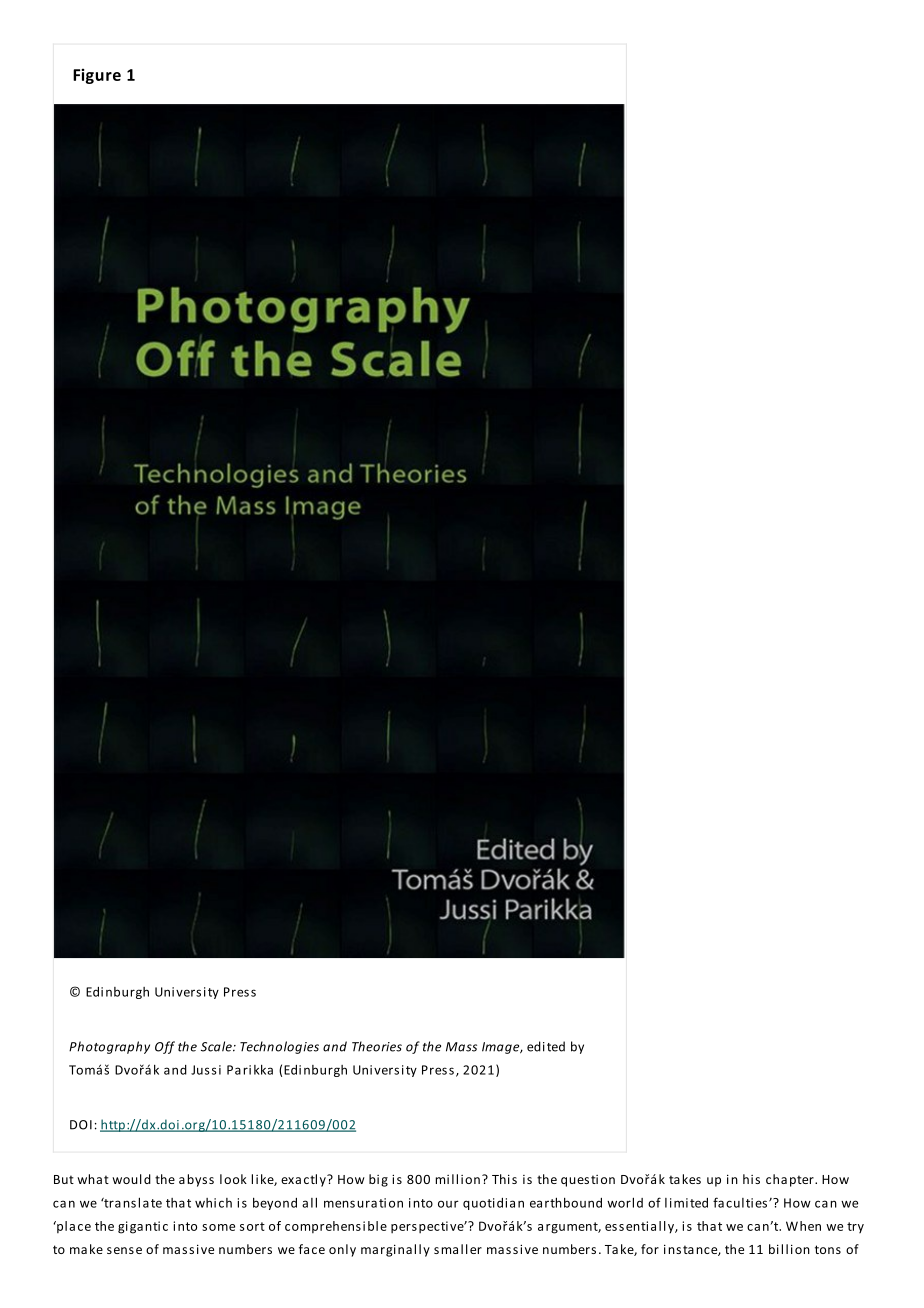 The height and width of the screenshot is (1308, 924). I want to click on edited, so click(546, 1046).
